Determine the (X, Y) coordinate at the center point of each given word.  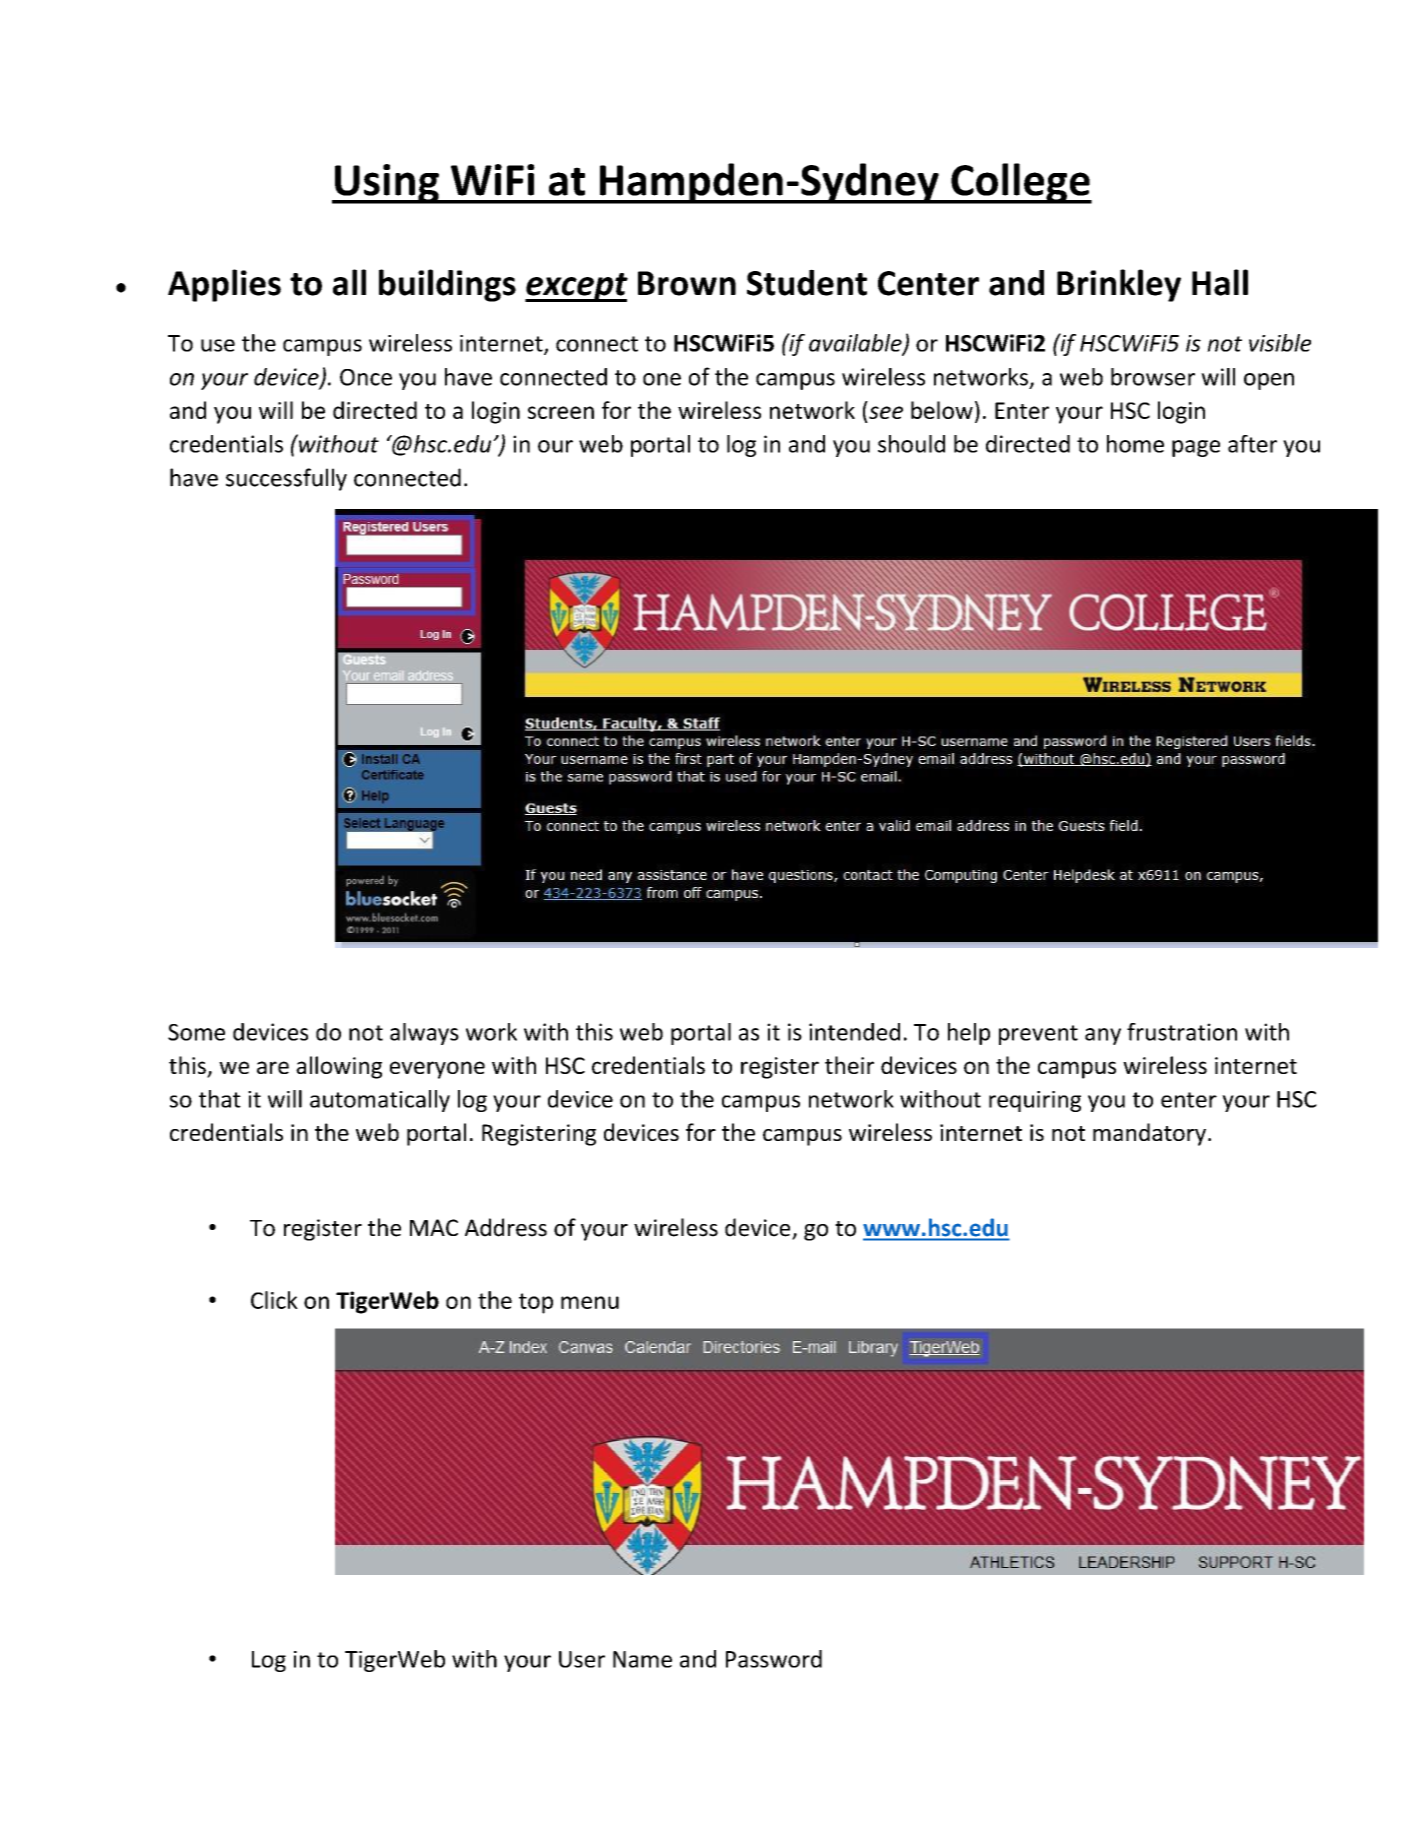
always (424, 1034)
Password (774, 1659)
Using (387, 184)
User (582, 1659)
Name (642, 1659)
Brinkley (1119, 285)
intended (854, 1032)
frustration (1182, 1032)
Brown (687, 283)
